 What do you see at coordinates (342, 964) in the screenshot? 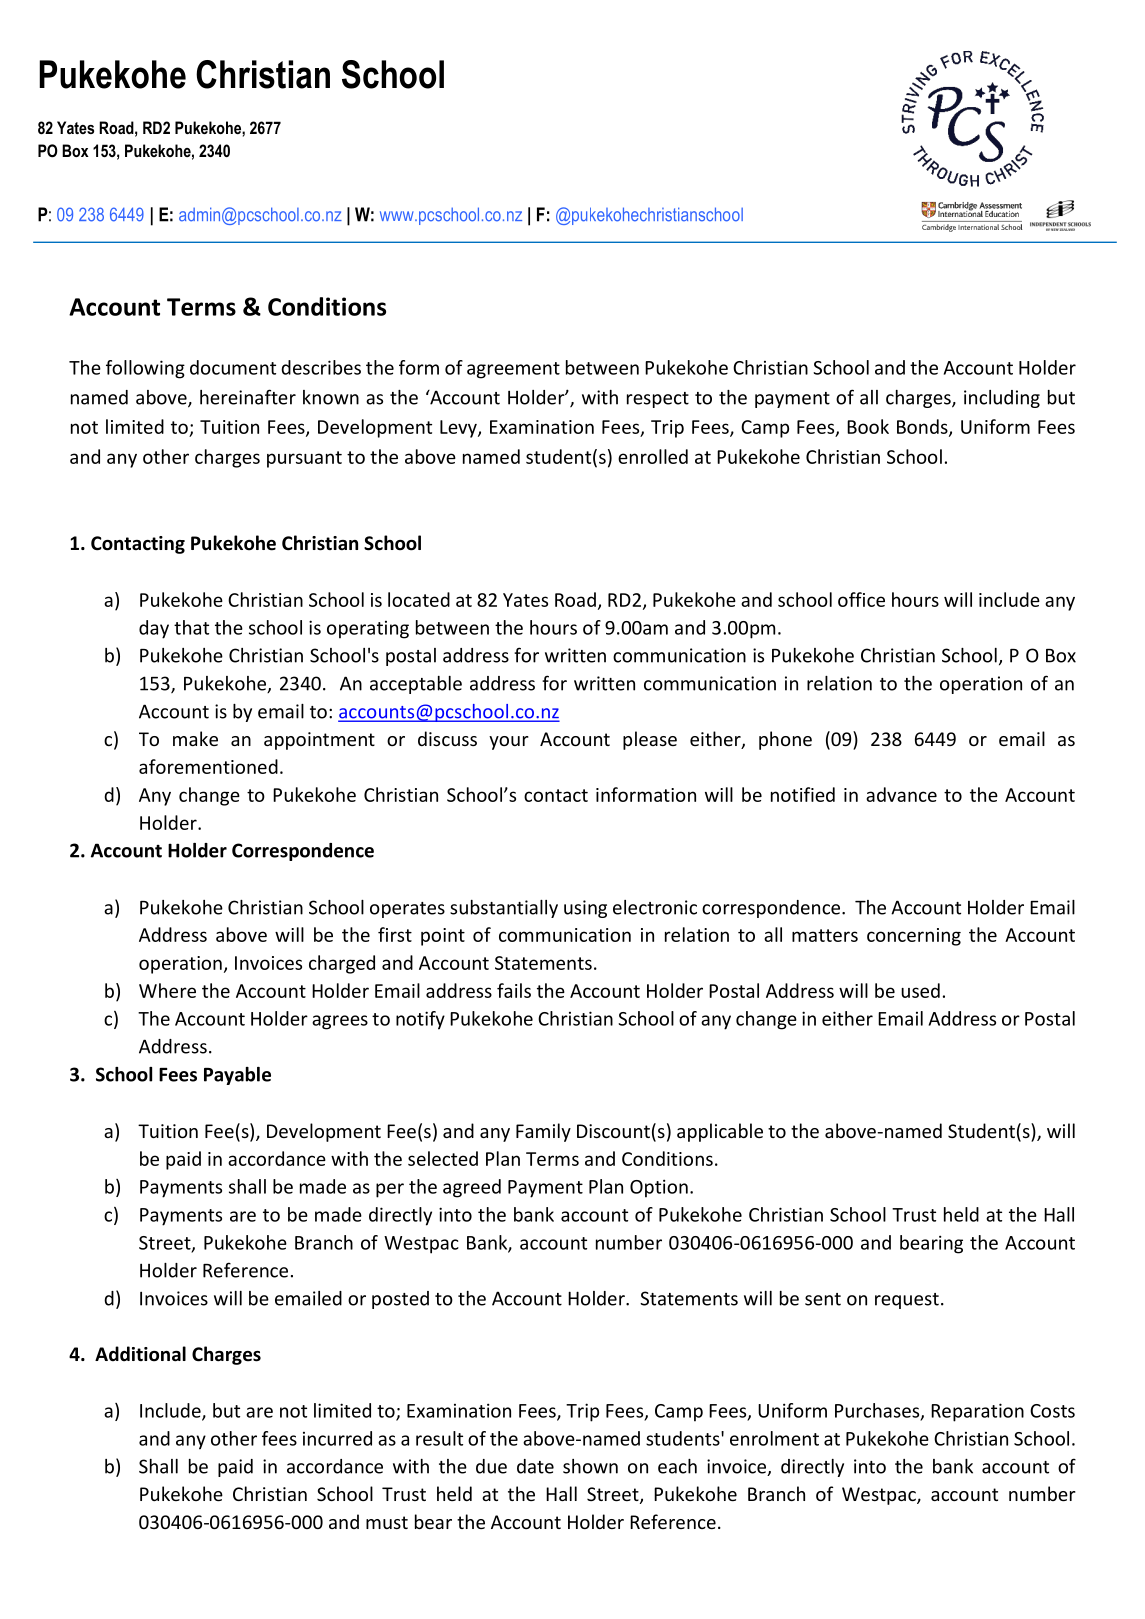
I see `charged` at bounding box center [342, 964].
